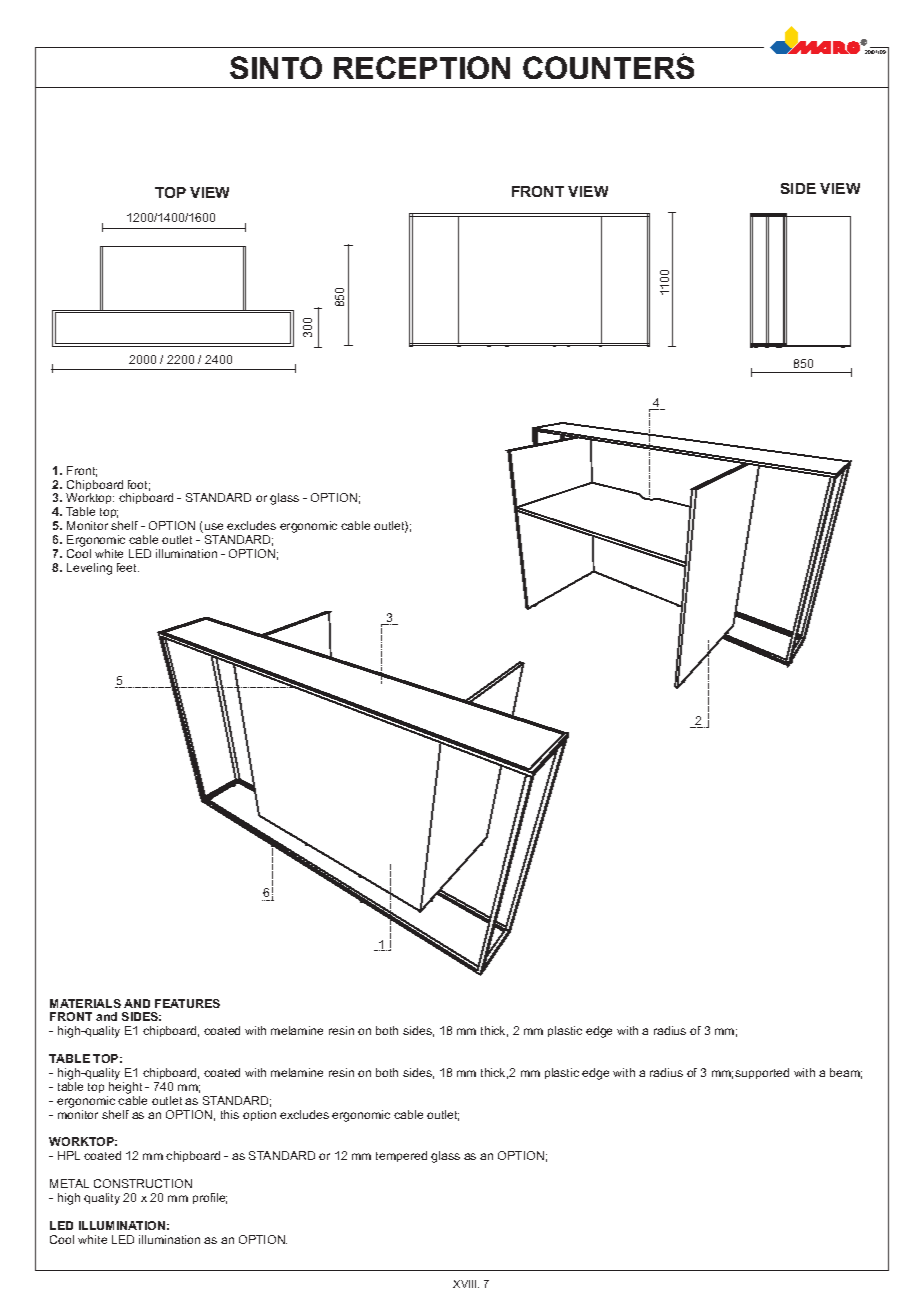 The width and height of the screenshot is (924, 1308). I want to click on FEATURES, so click(187, 1003).
